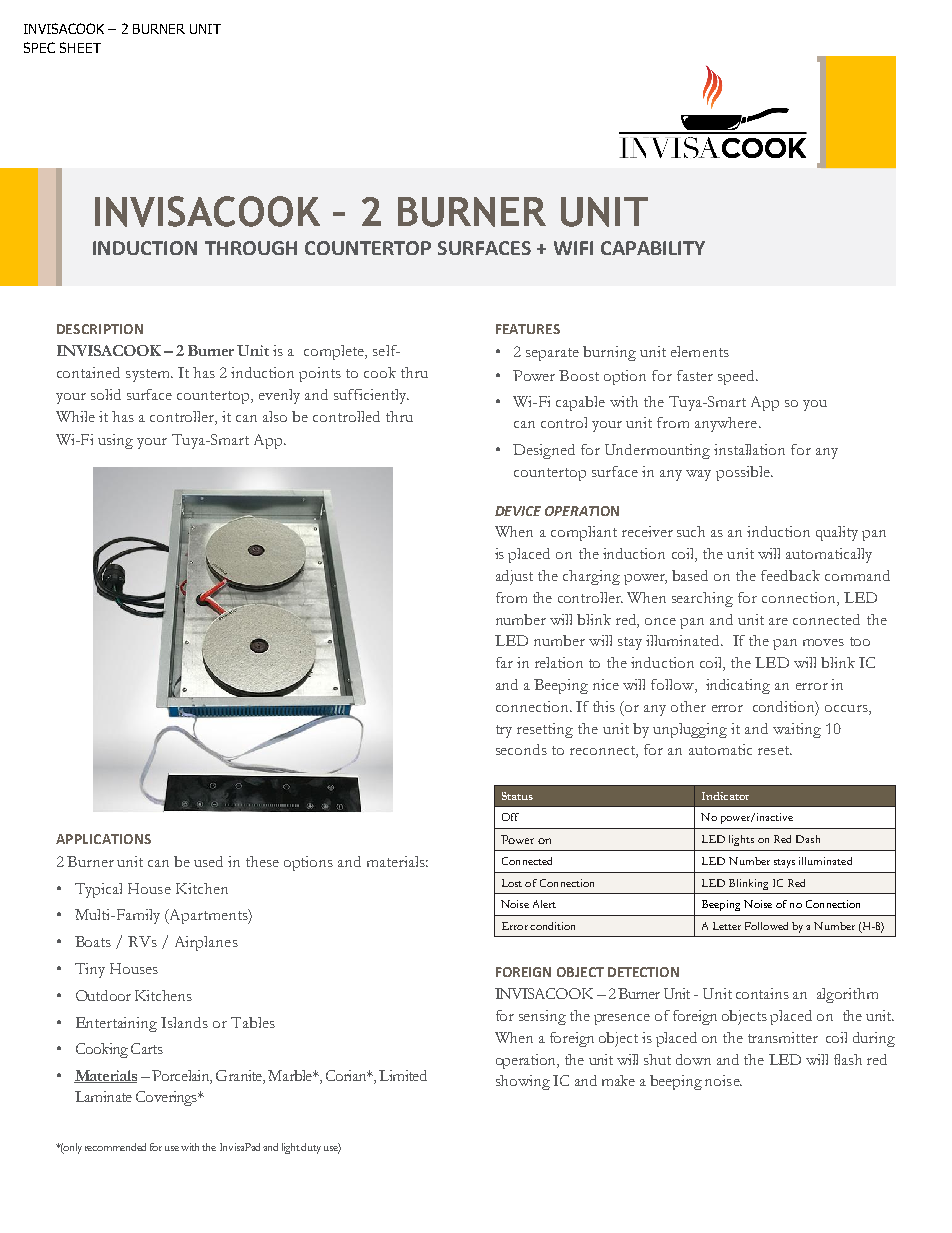  Describe the element at coordinates (573, 248) in the image. I see `WIFI` at that location.
